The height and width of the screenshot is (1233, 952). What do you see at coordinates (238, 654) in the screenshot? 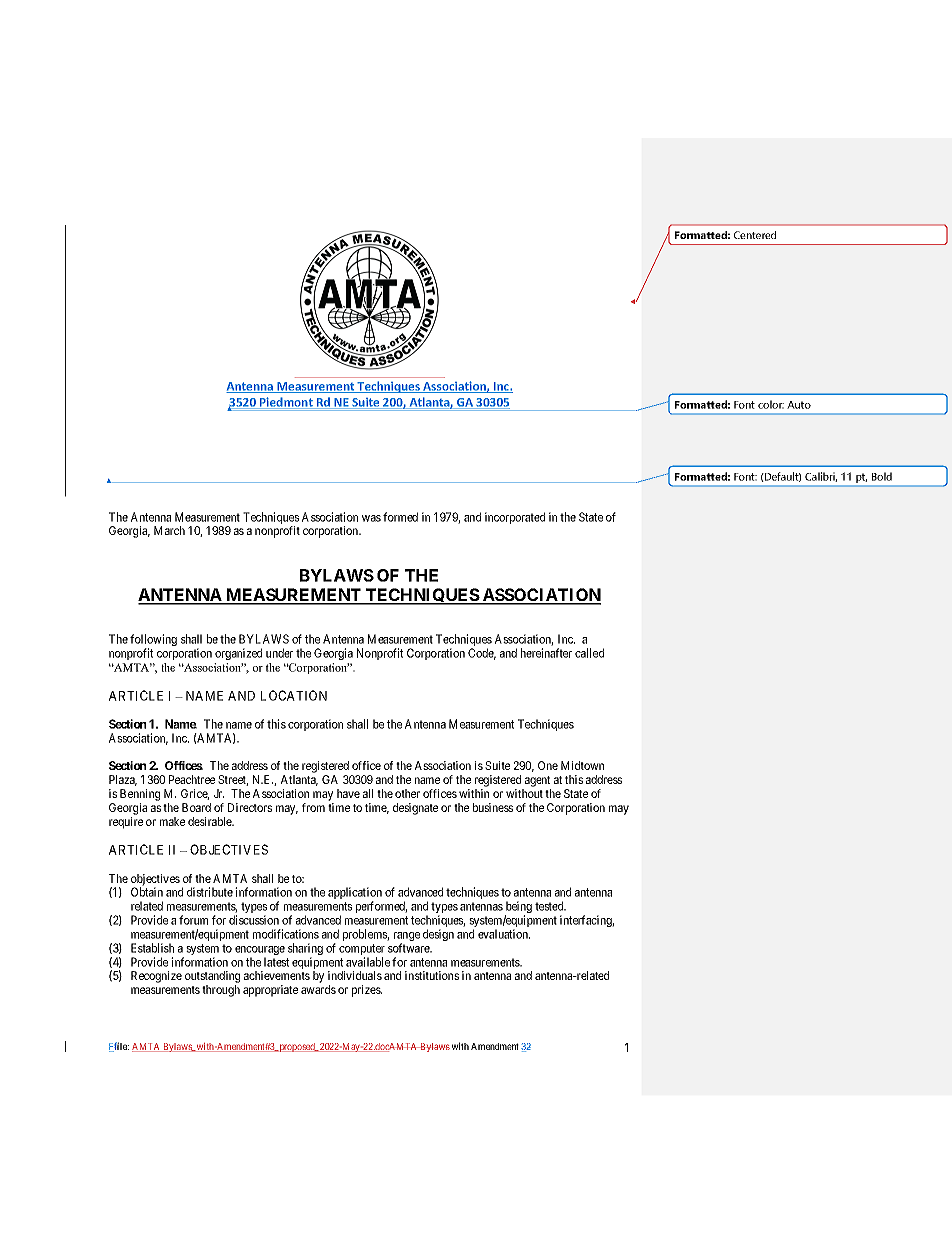
I see `organized` at bounding box center [238, 654].
